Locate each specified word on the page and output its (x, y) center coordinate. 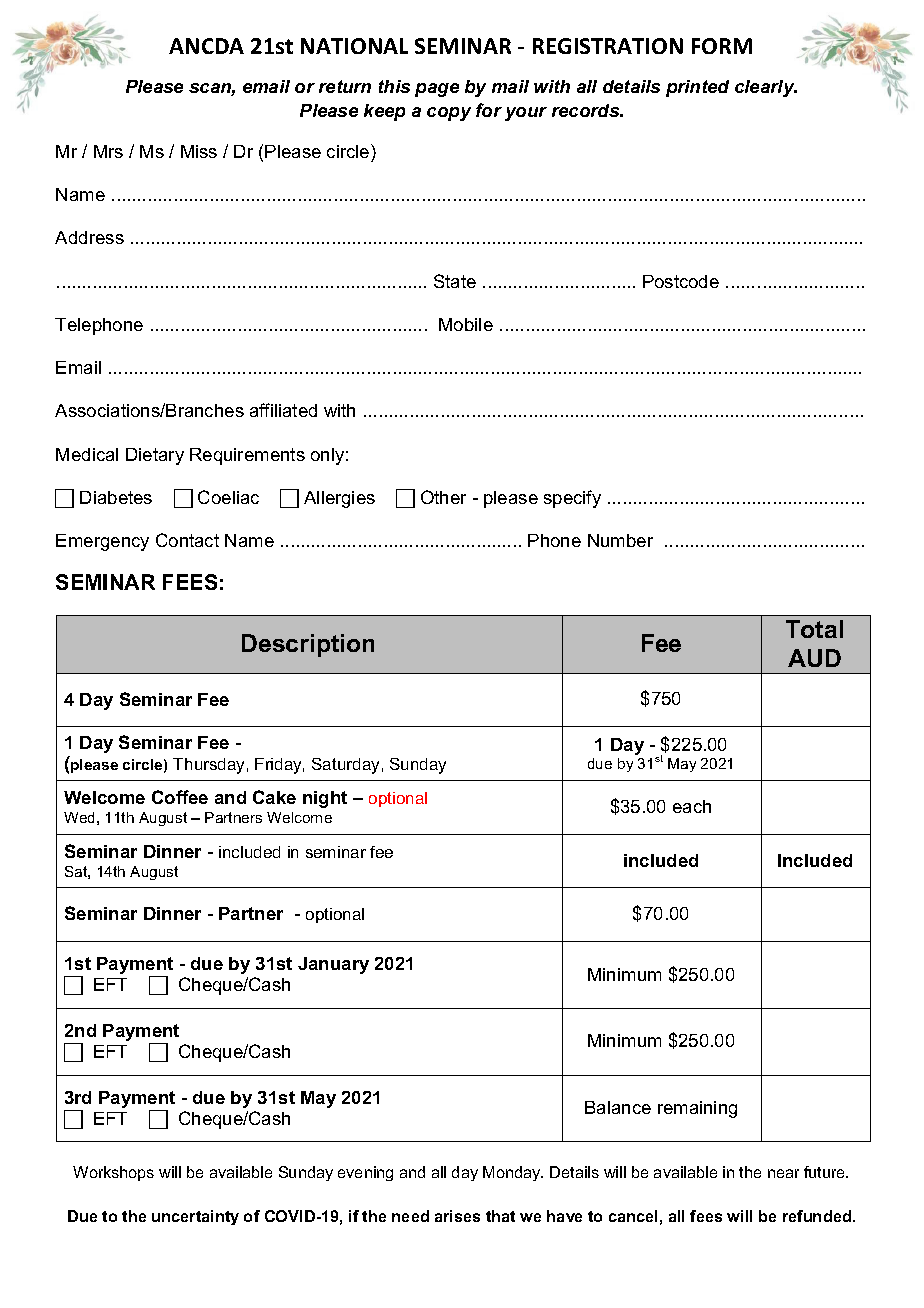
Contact (187, 540)
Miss (199, 151)
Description (308, 645)
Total (814, 629)
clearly (766, 88)
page (437, 90)
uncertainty (195, 1217)
